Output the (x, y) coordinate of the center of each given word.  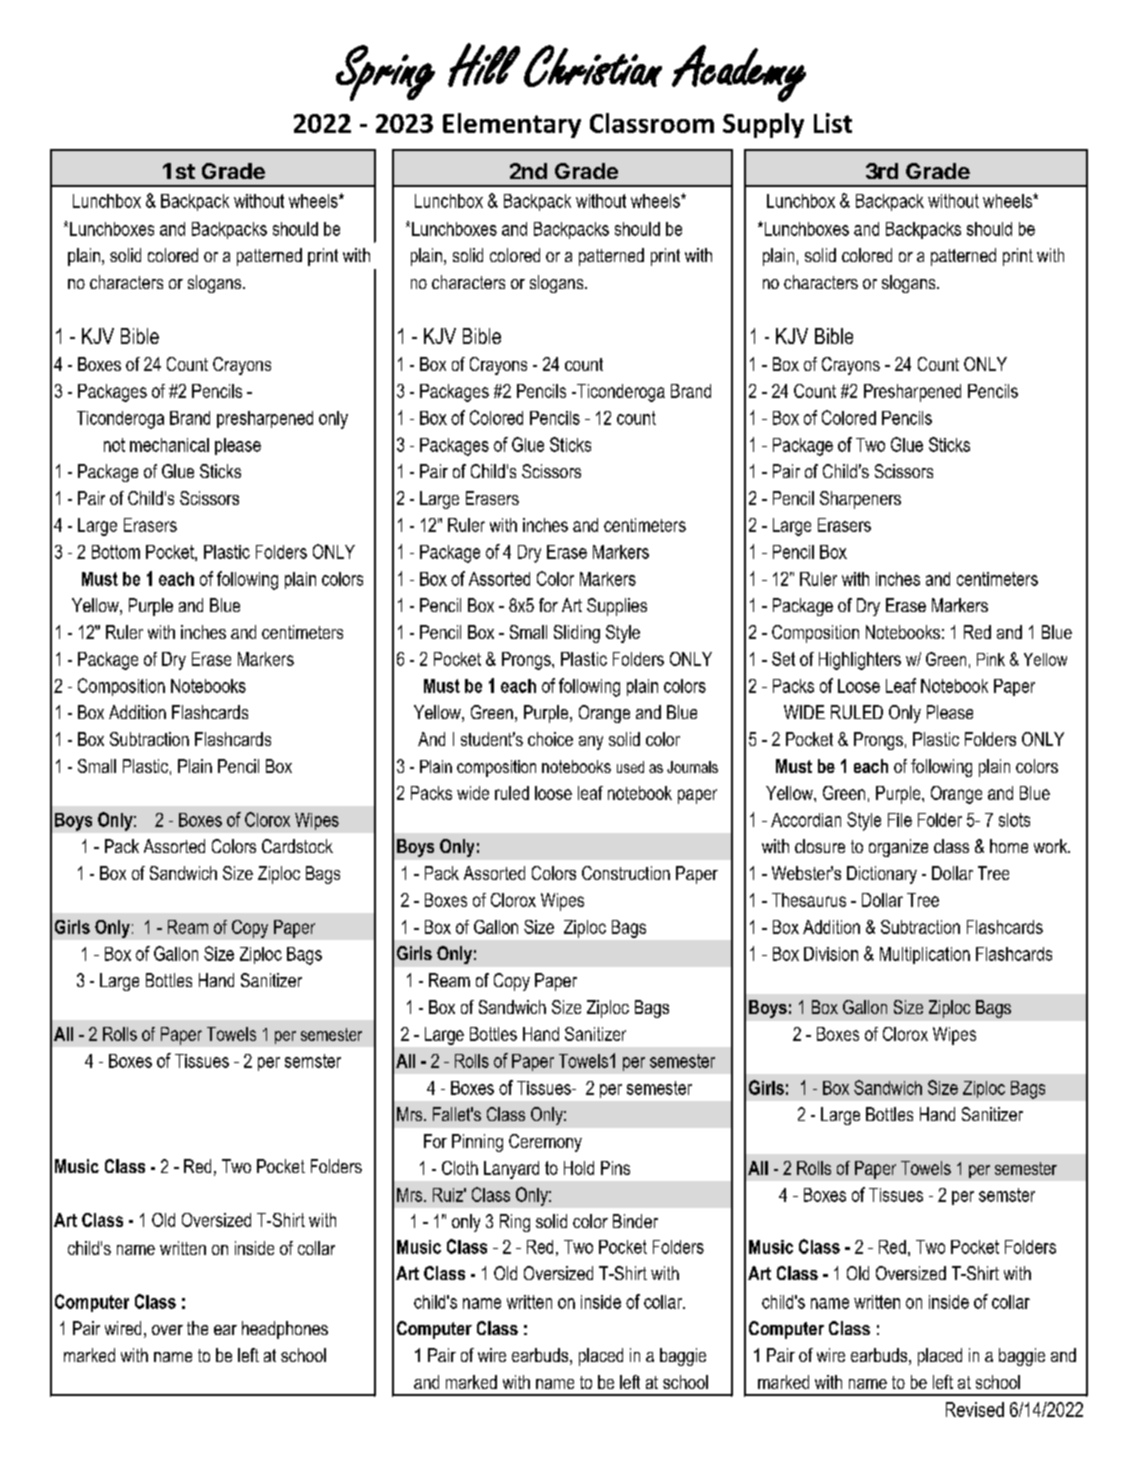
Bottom (116, 552)
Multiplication (925, 955)
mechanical (169, 445)
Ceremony (545, 1143)
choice (550, 739)
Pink (991, 659)
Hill (484, 65)
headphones (285, 1330)
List (833, 123)
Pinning (477, 1143)
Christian (593, 66)
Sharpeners (860, 500)
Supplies (617, 607)
